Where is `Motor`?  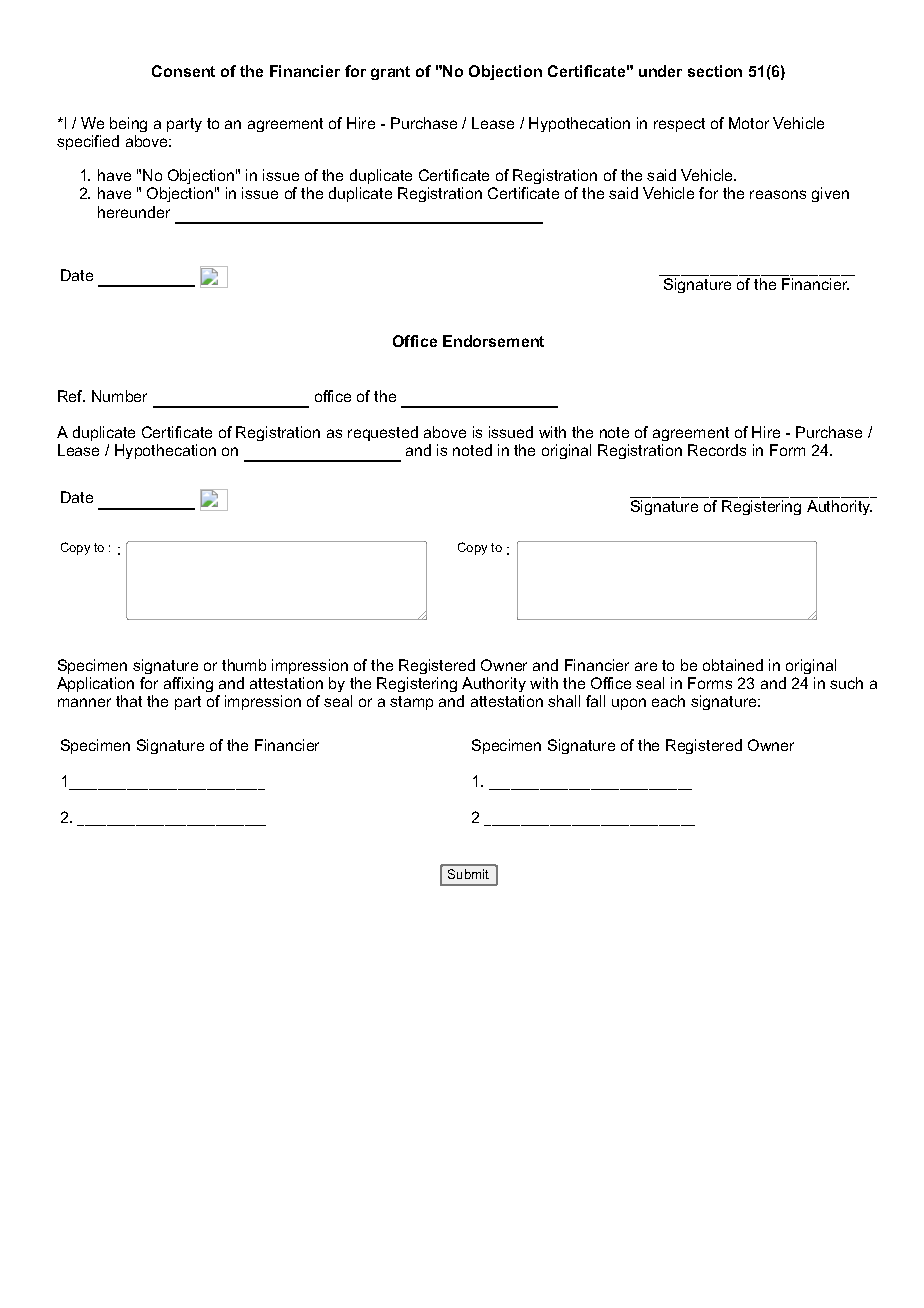 Motor is located at coordinates (749, 123).
